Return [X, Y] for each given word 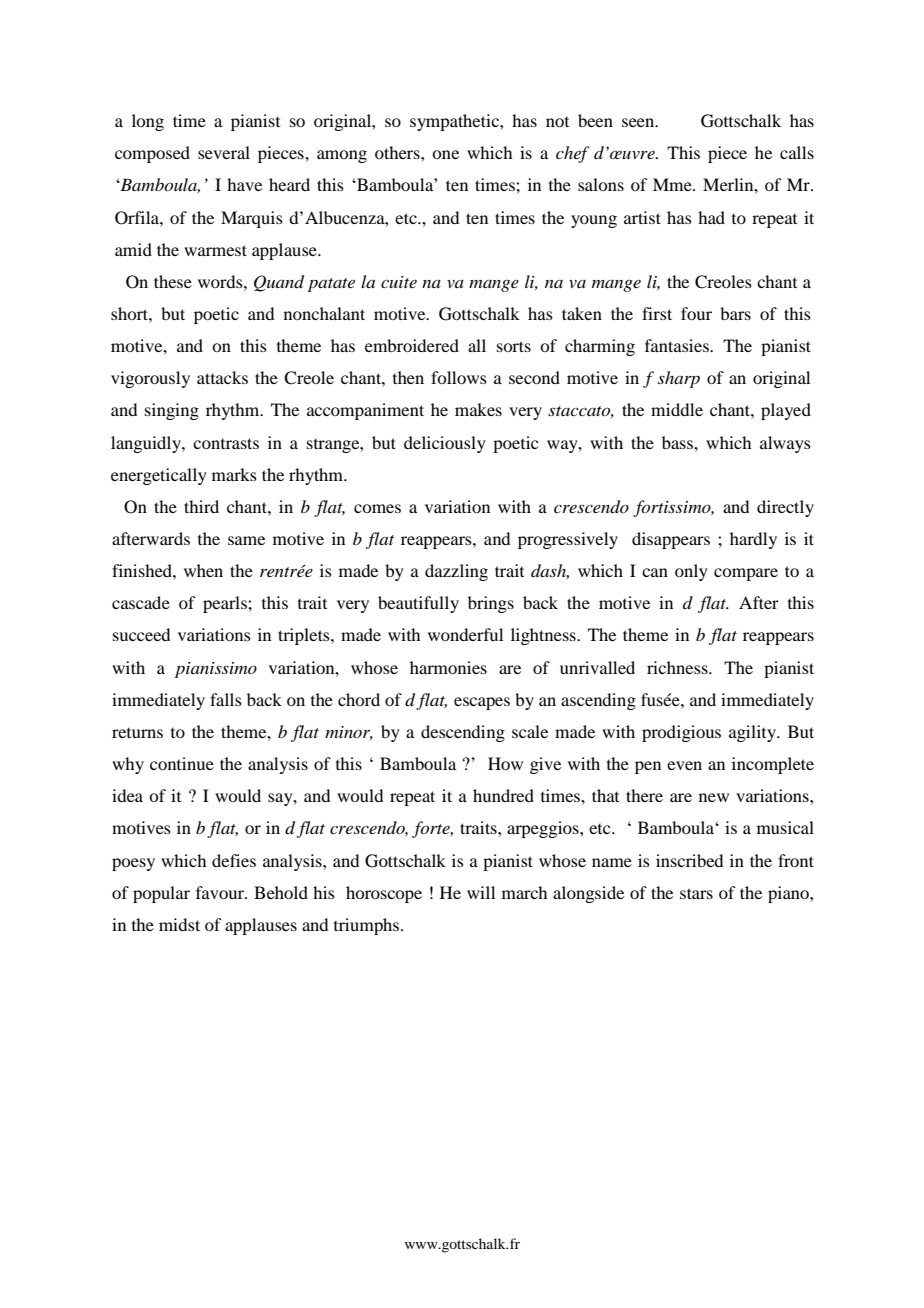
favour [221, 892]
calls [797, 152]
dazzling [456, 572]
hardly [753, 540]
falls [226, 699]
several [224, 152]
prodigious [681, 733]
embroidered [412, 345]
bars [735, 313]
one [445, 154]
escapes [482, 703]
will [481, 892]
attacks [222, 377]
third [201, 506]
